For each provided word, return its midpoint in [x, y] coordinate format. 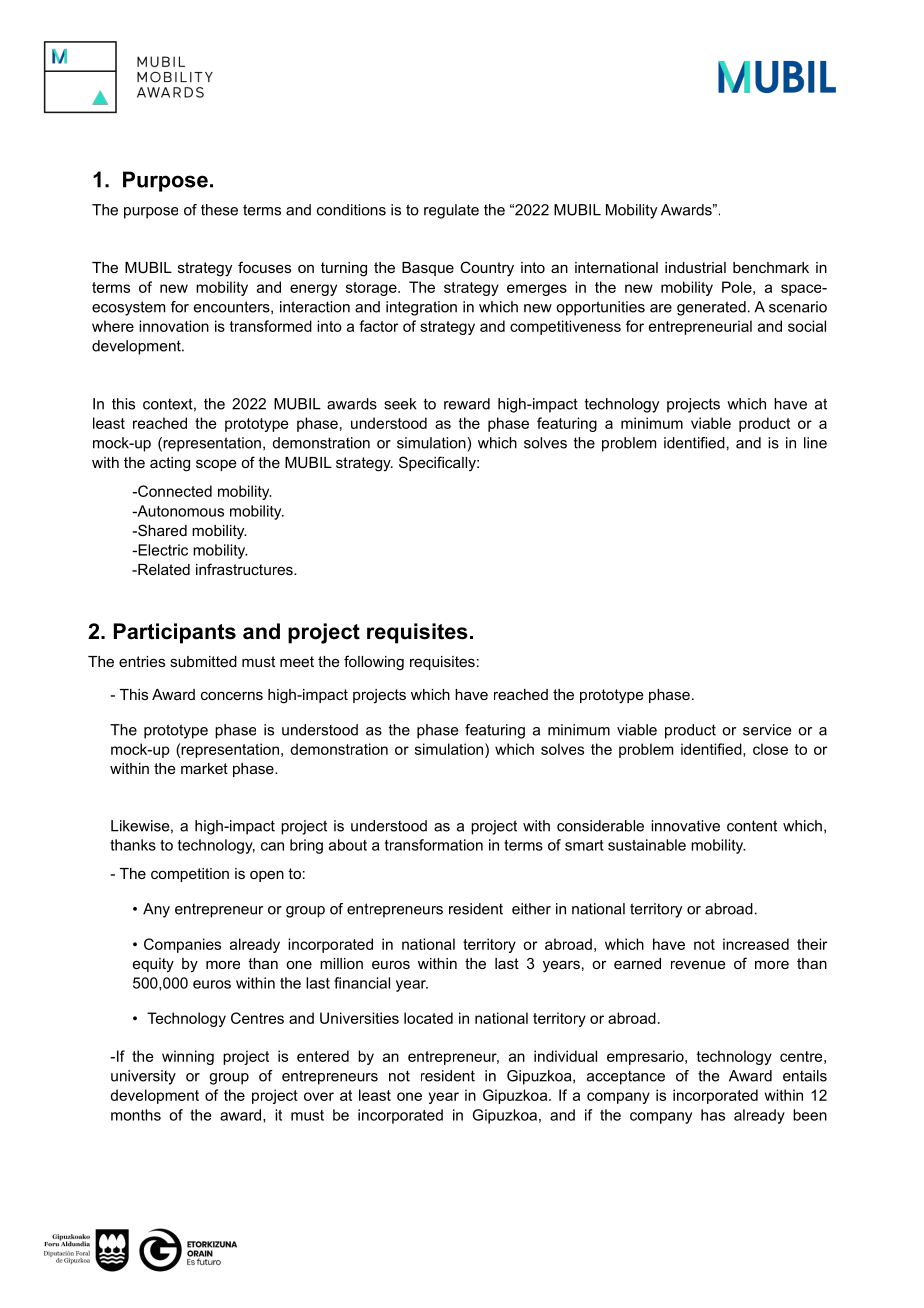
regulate [451, 211]
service [767, 730]
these [219, 210]
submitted [203, 661]
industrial [695, 267]
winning [188, 1057]
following [374, 663]
